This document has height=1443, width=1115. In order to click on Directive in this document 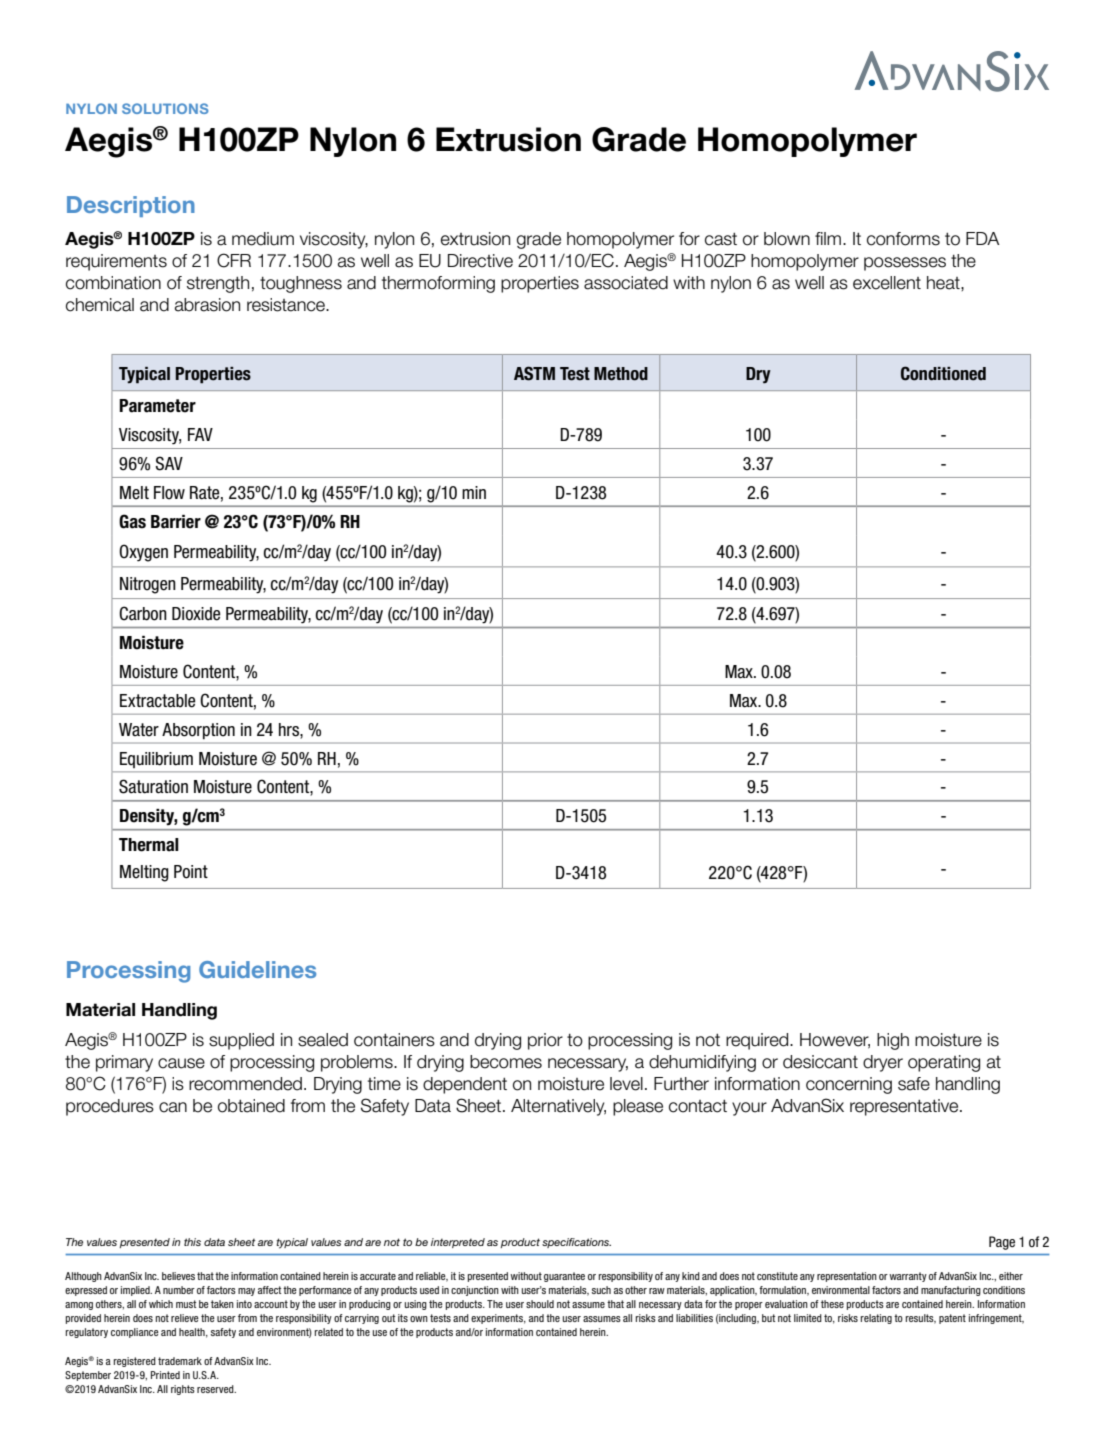, I will do `click(480, 261)`.
